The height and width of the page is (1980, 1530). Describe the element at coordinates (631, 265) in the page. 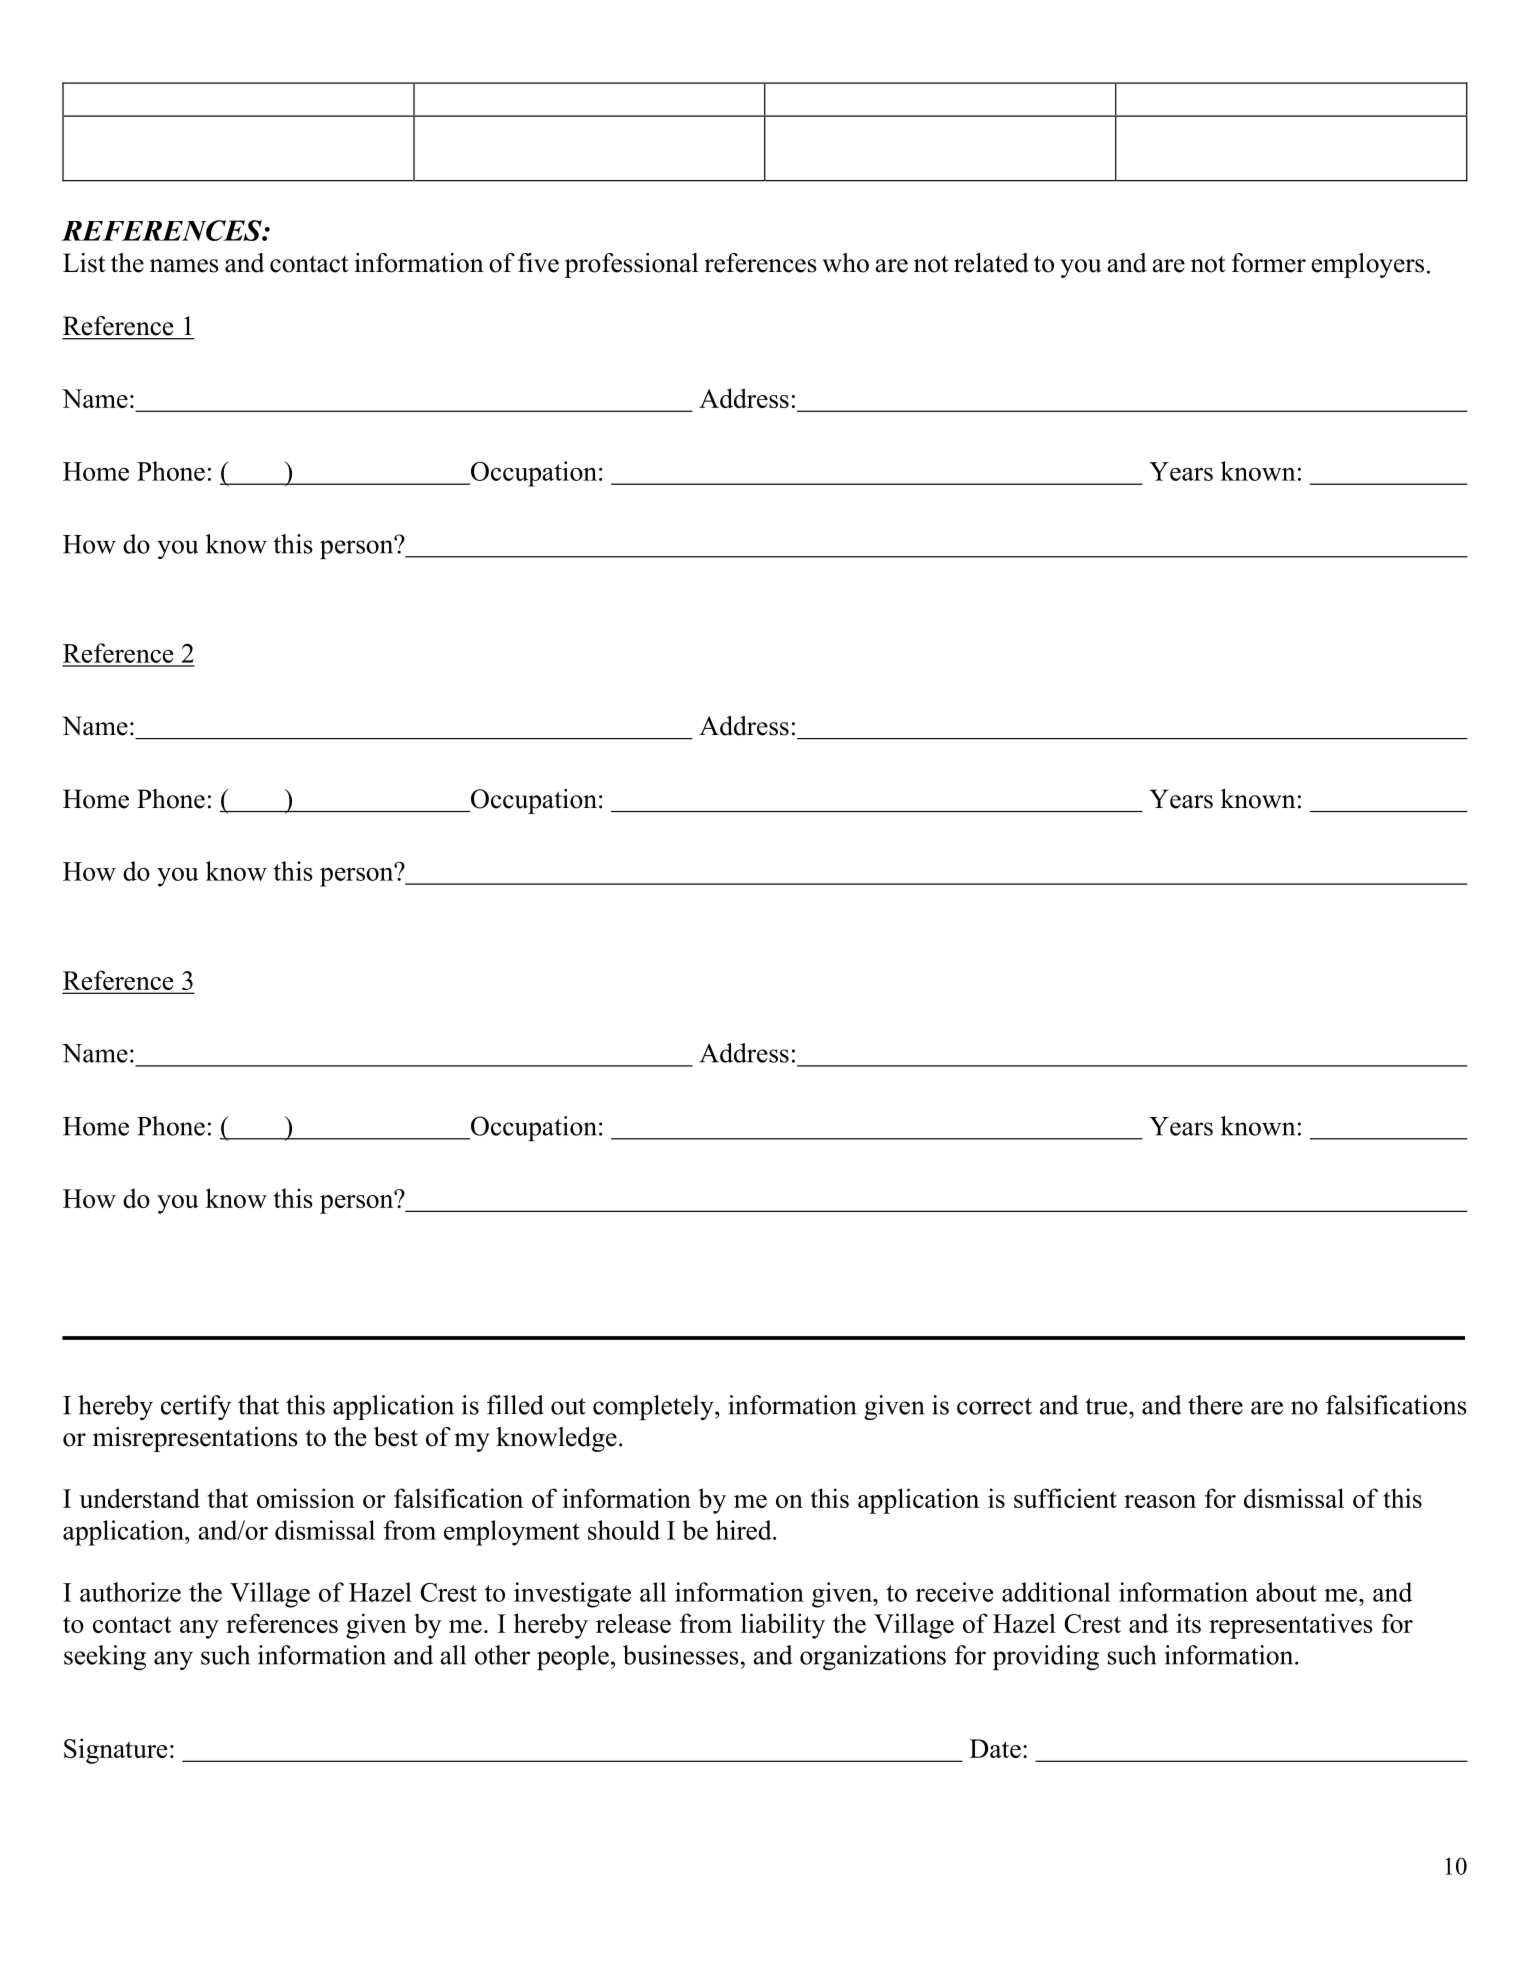

I see `professional` at that location.
